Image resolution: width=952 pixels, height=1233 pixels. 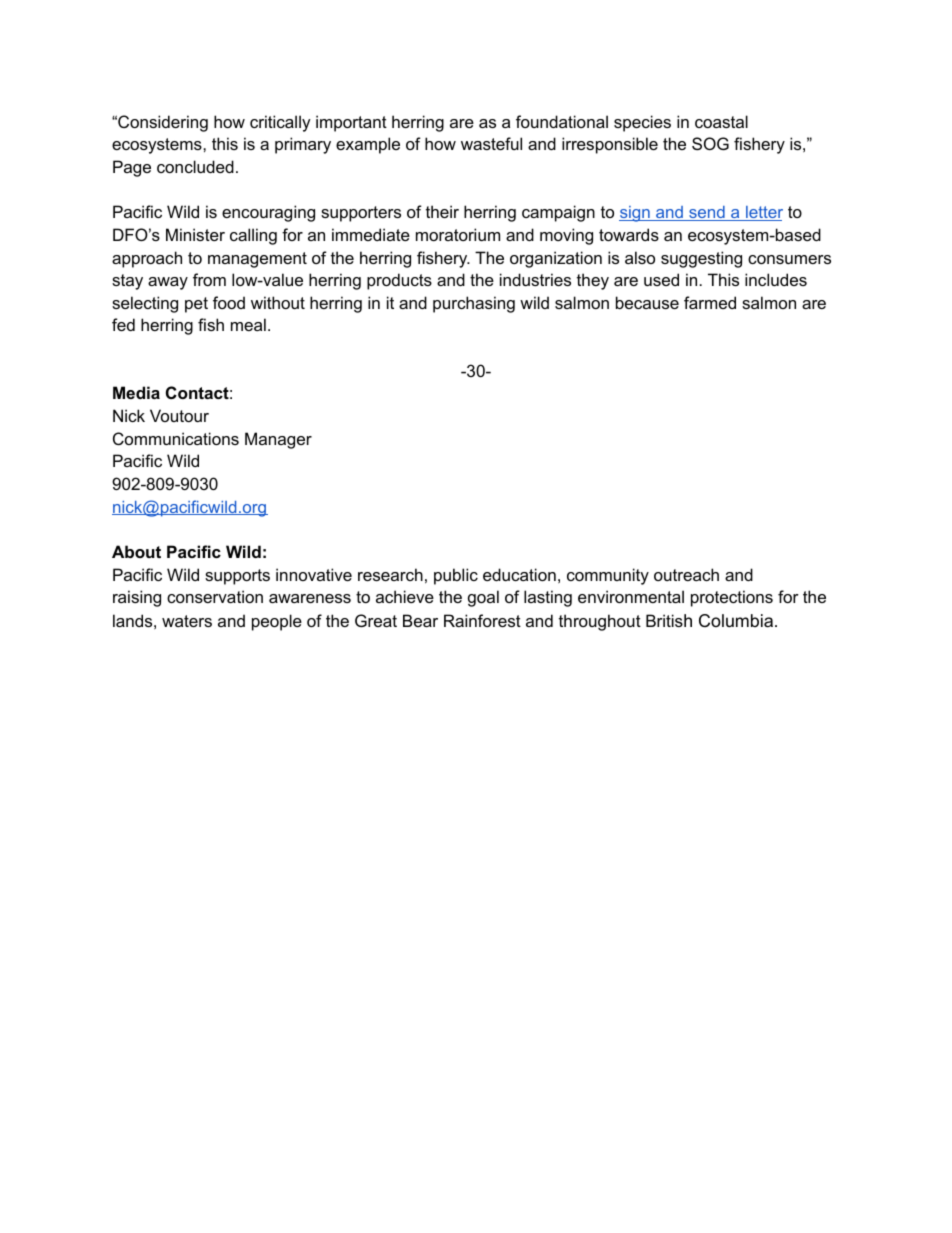 I want to click on conservation, so click(x=215, y=596).
